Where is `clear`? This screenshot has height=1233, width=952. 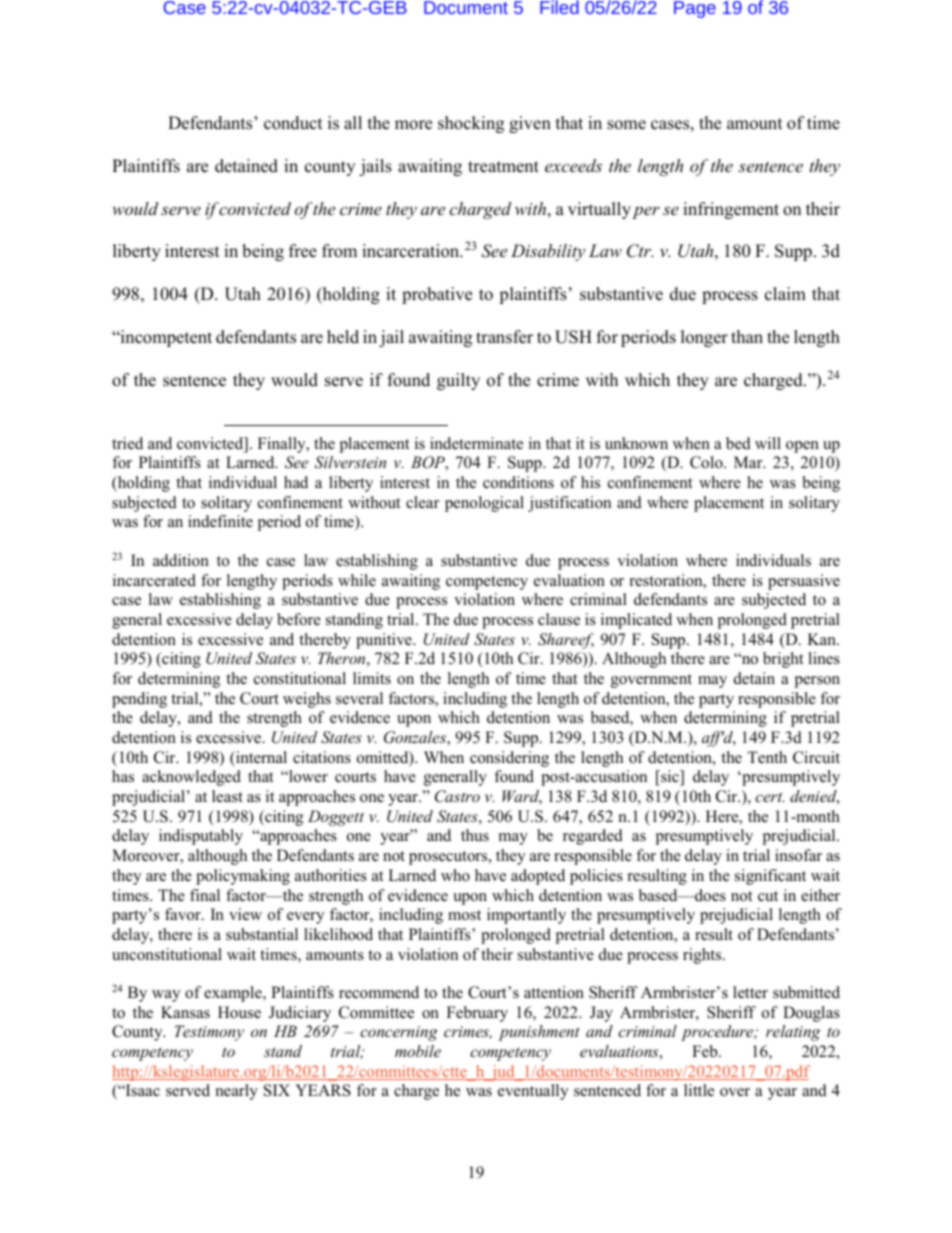 clear is located at coordinates (422, 502).
